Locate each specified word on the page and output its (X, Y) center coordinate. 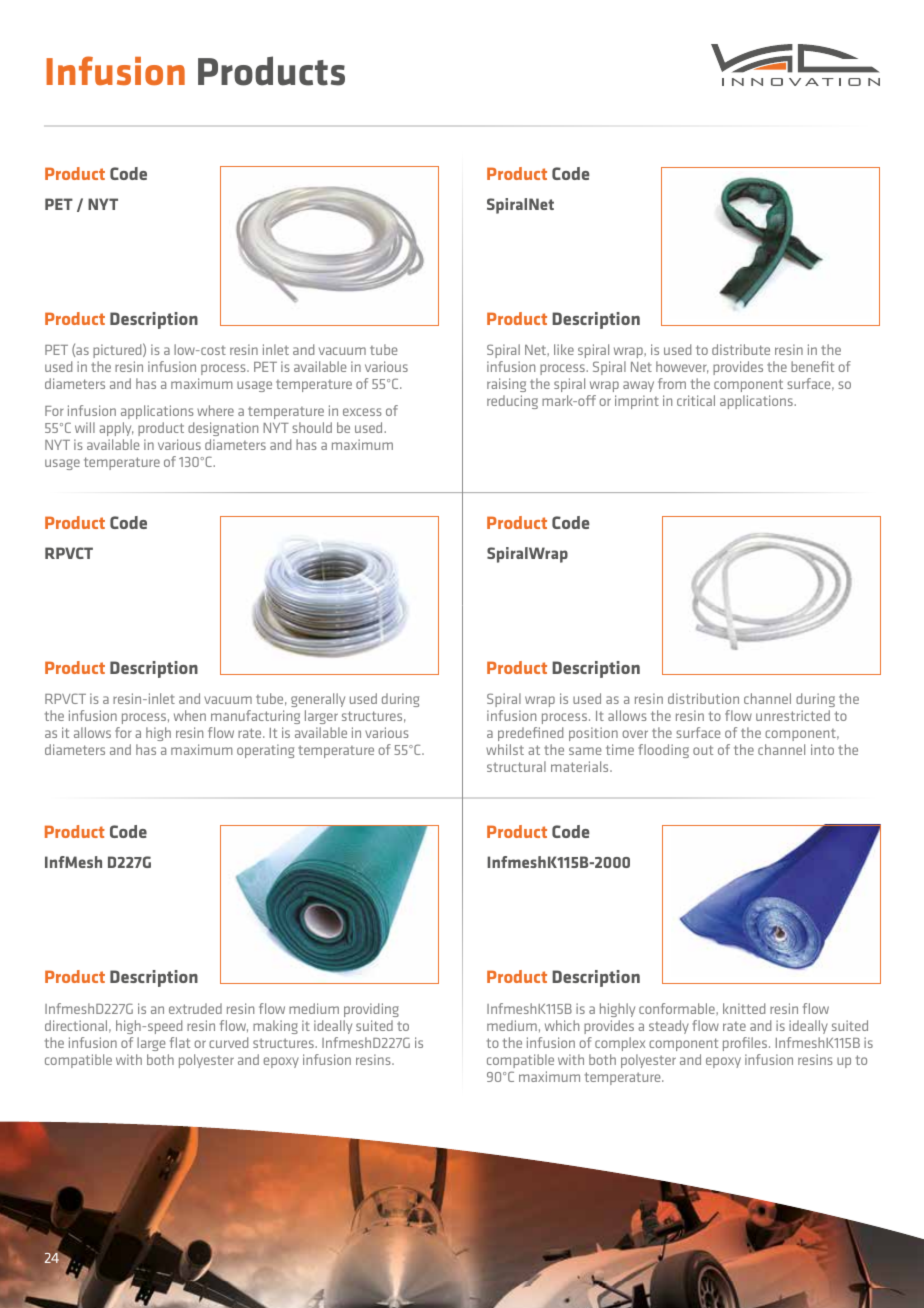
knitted (744, 1008)
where (215, 410)
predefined (530, 734)
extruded (195, 1008)
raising (506, 385)
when (190, 715)
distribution (703, 698)
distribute (741, 349)
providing (371, 1010)
